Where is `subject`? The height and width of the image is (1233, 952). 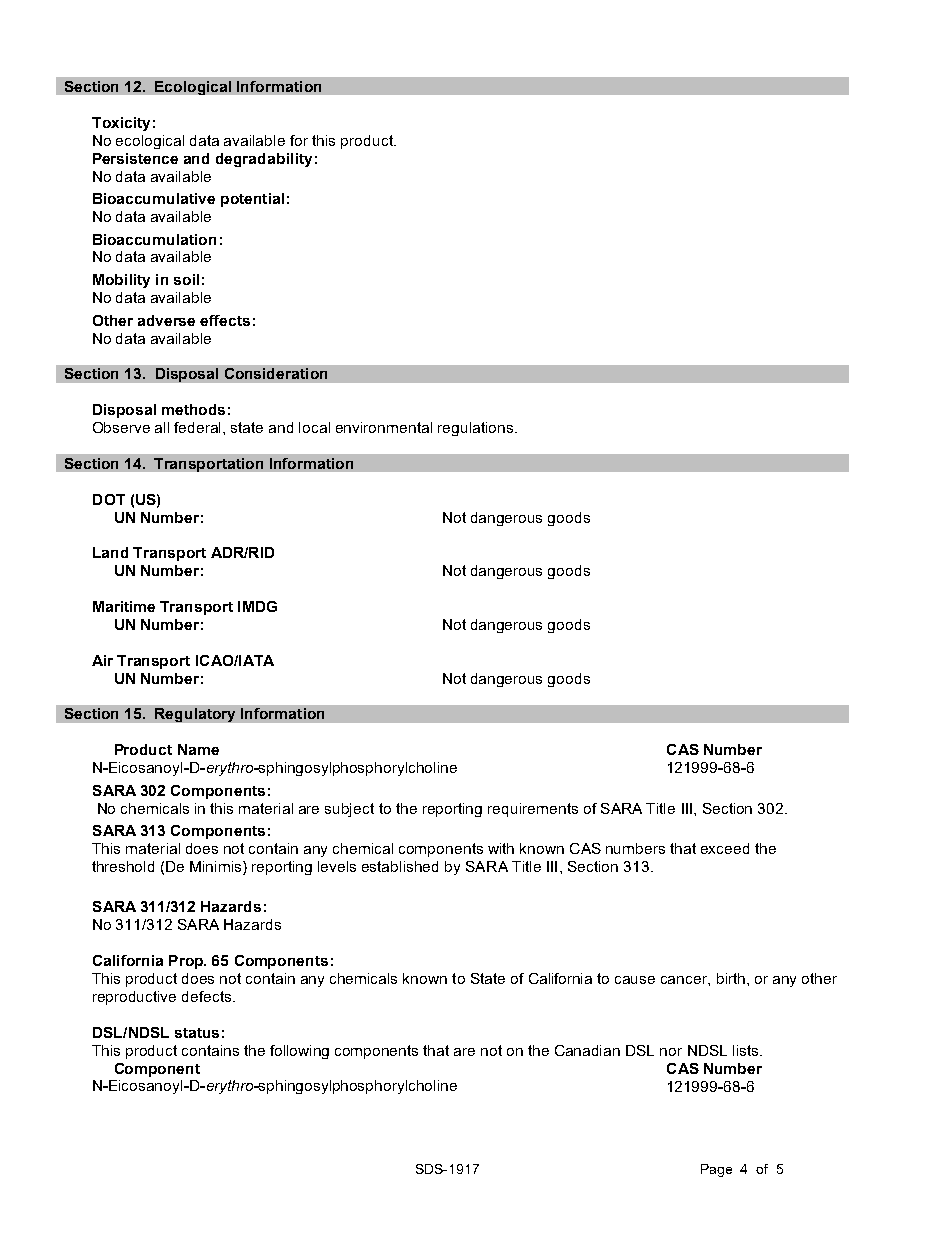 subject is located at coordinates (349, 810).
